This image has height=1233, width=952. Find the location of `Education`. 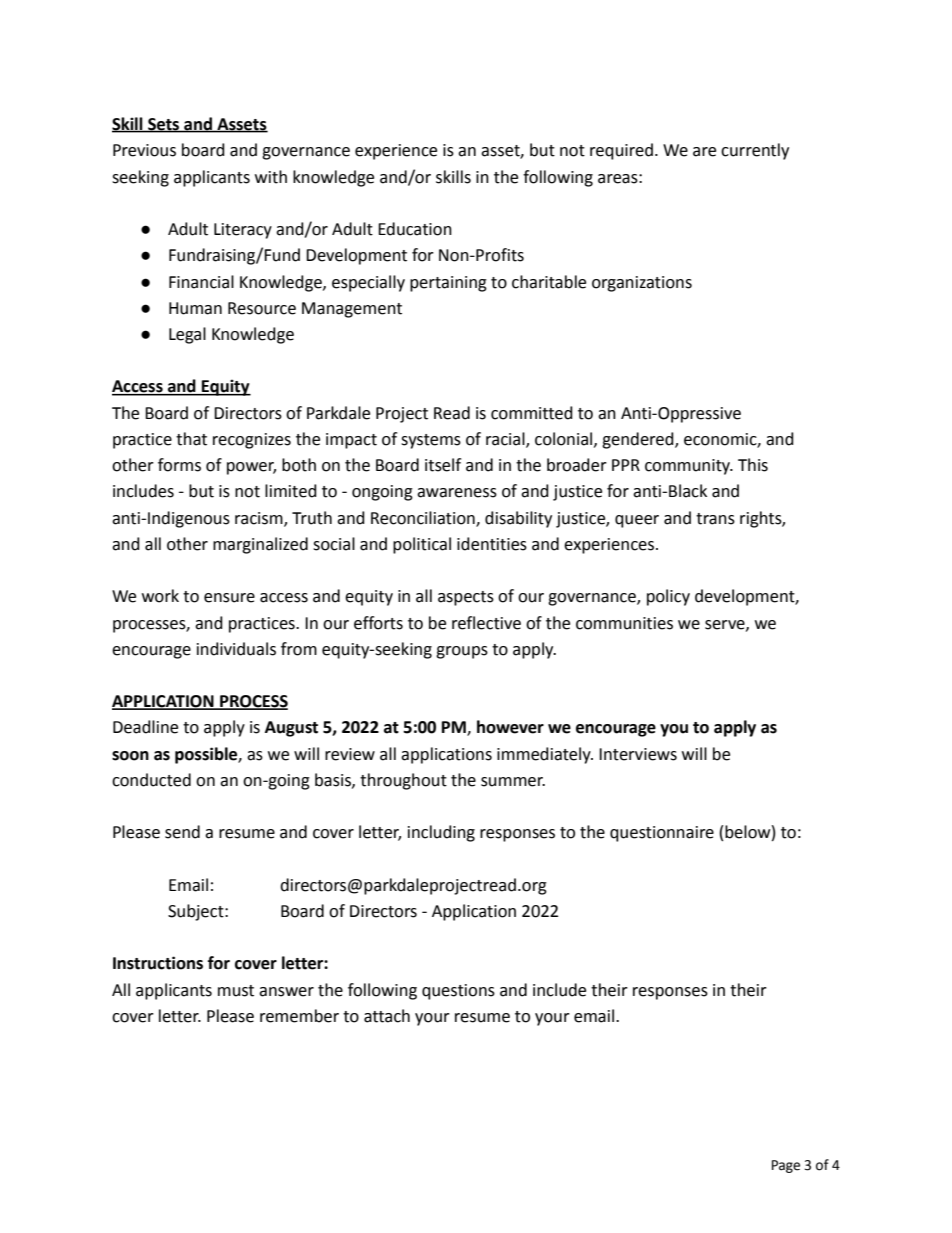

Education is located at coordinates (415, 229).
